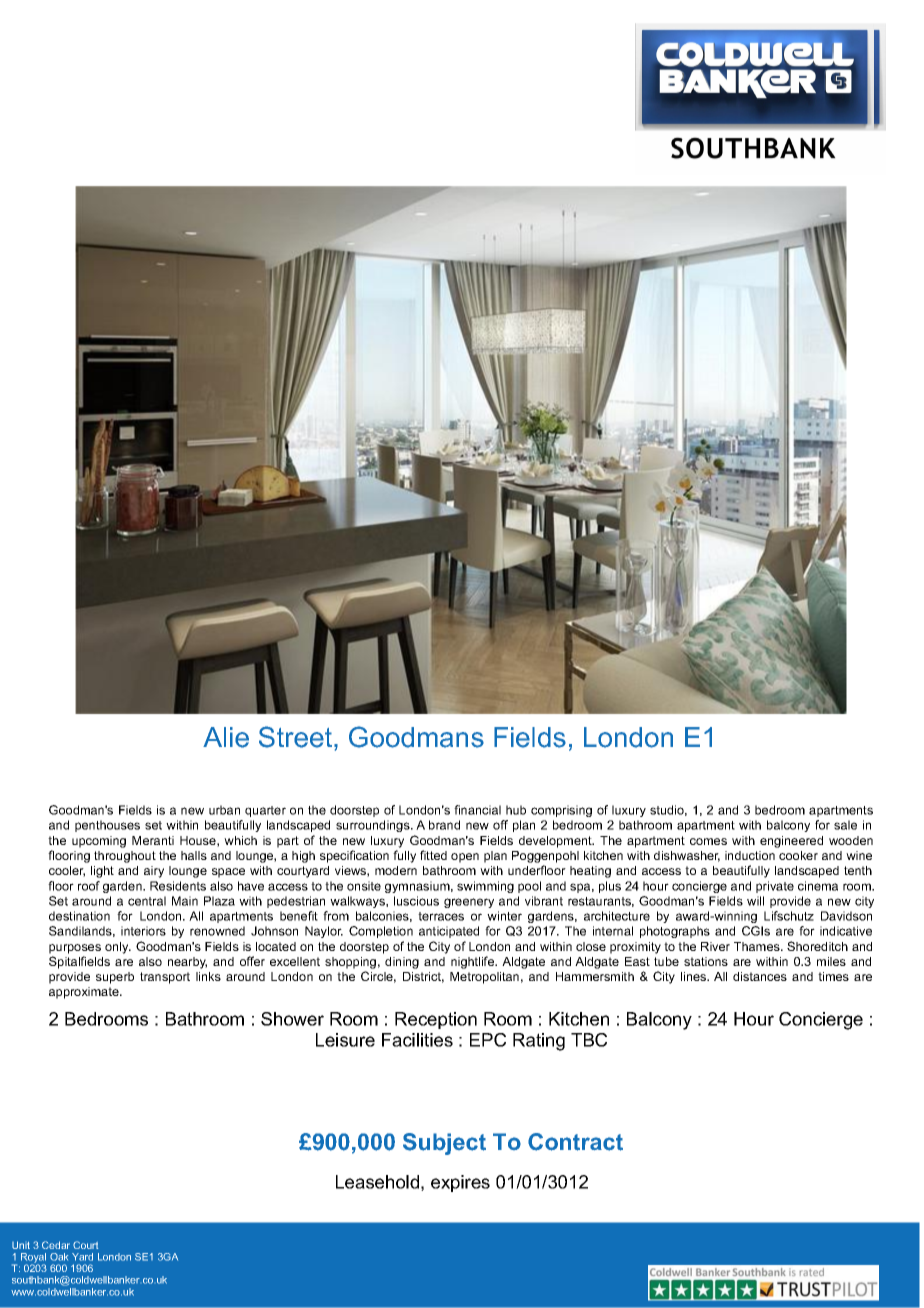 The image size is (924, 1308). What do you see at coordinates (575, 1142) in the page?
I see `Contract` at bounding box center [575, 1142].
